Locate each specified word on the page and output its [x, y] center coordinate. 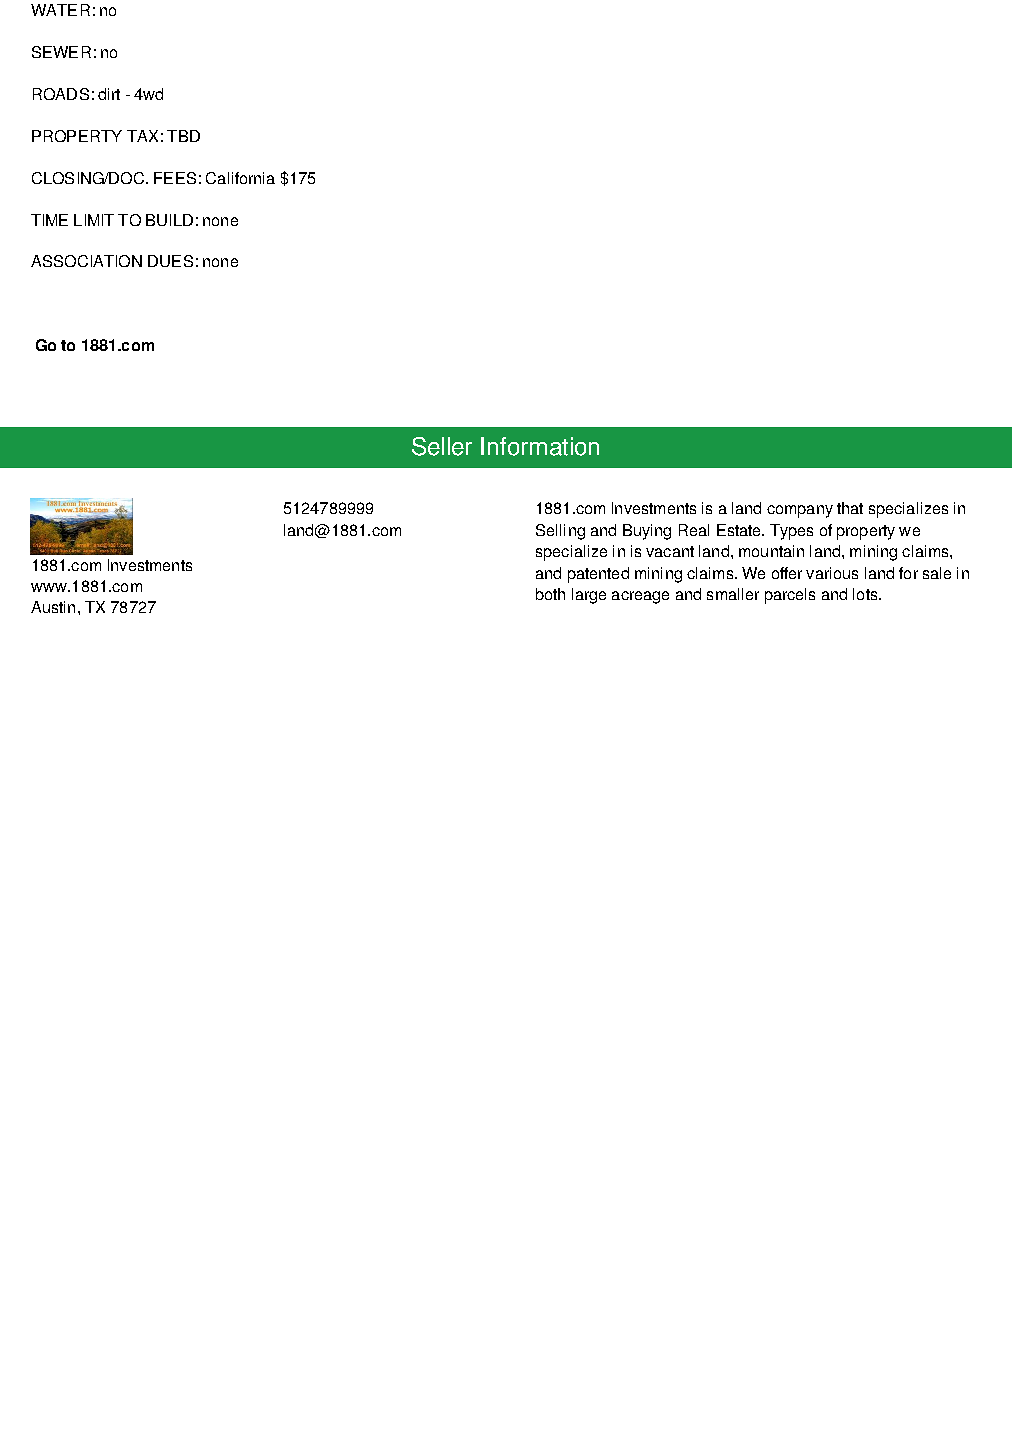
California [240, 178]
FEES [175, 178]
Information [540, 446]
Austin [53, 607]
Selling [560, 532]
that [850, 508]
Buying [647, 532]
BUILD [169, 220]
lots [866, 594]
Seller [442, 446]
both [550, 594]
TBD [183, 136]
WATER [60, 10]
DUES [170, 261]
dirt [109, 94]
